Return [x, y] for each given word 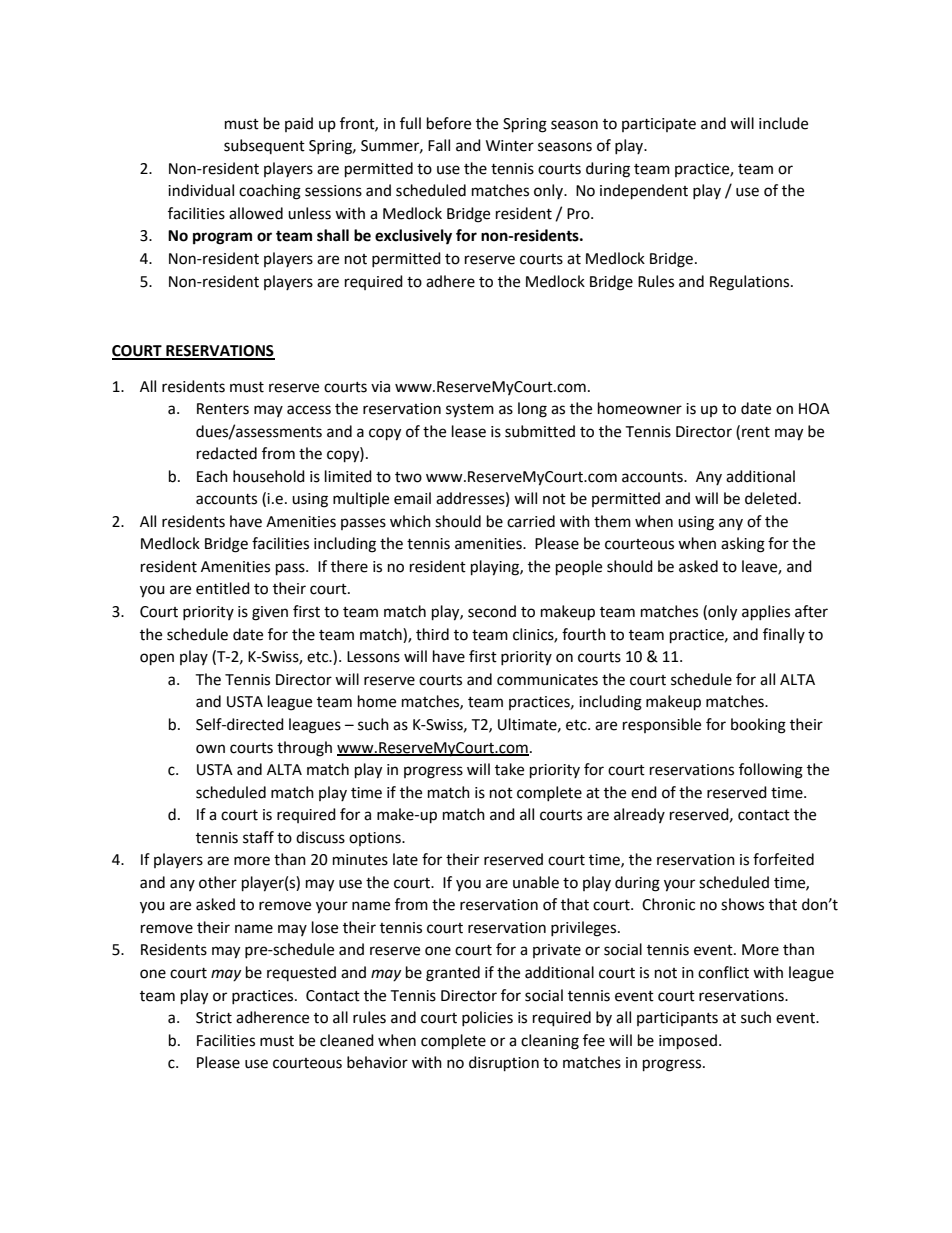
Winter [510, 146]
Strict [214, 1018]
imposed [688, 1042]
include [783, 123]
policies [487, 1018]
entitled [223, 588]
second [492, 611]
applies [766, 613]
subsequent [264, 146]
